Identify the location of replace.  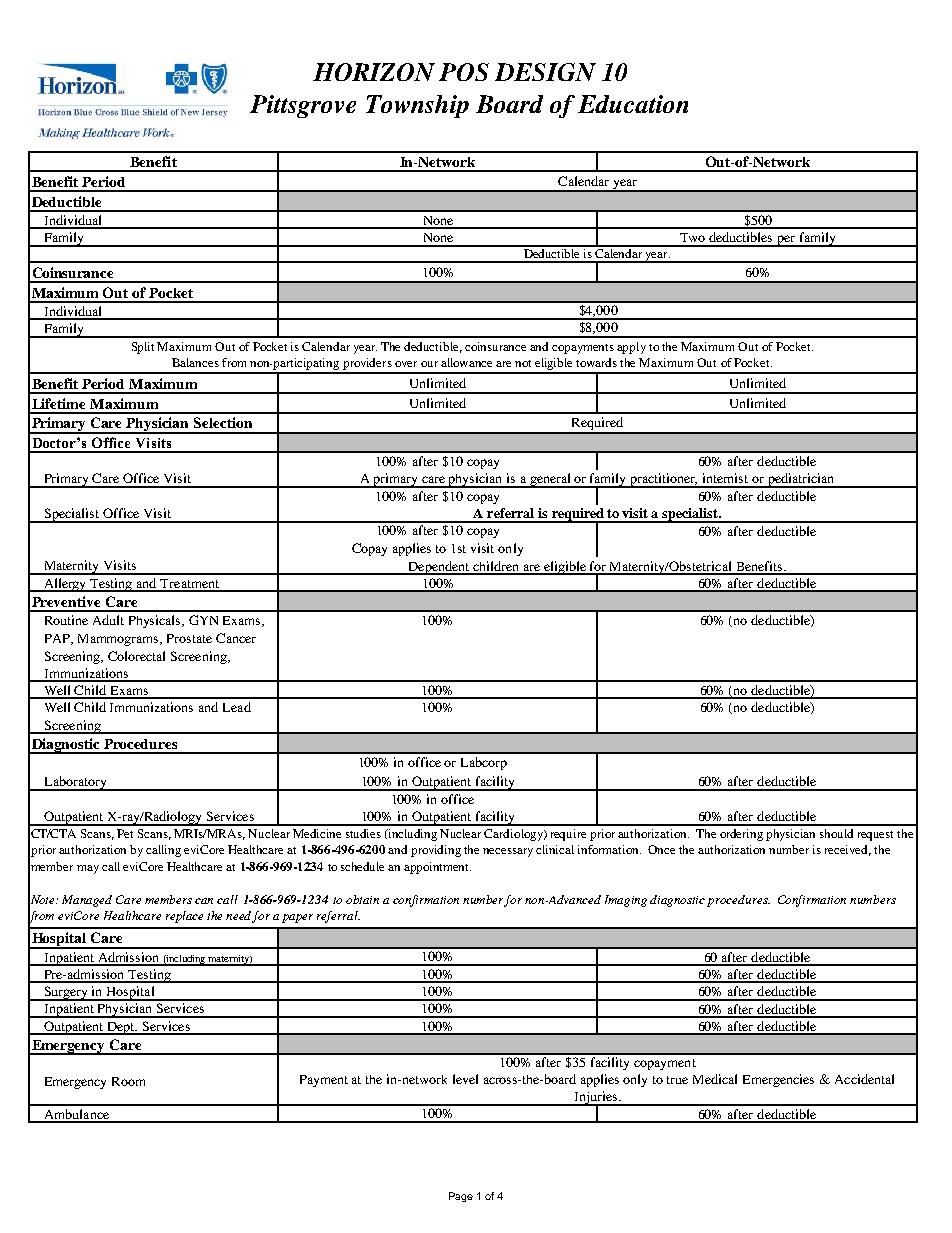
(184, 917).
